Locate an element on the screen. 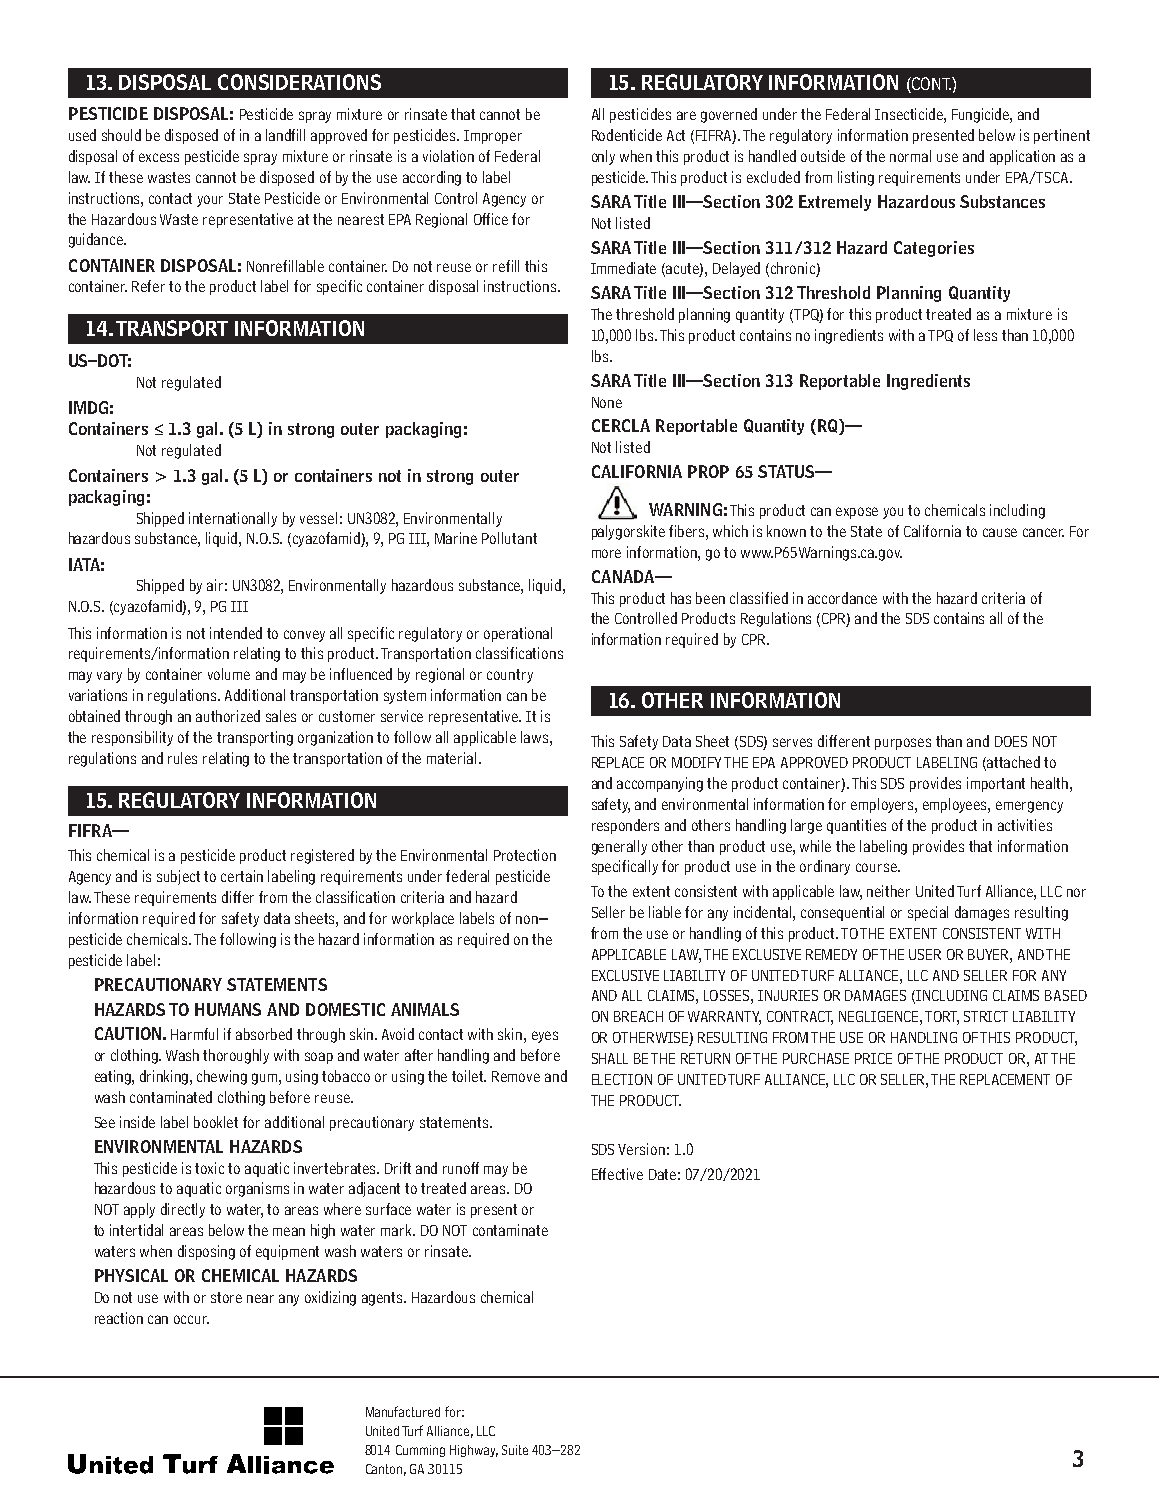  important is located at coordinates (996, 784).
